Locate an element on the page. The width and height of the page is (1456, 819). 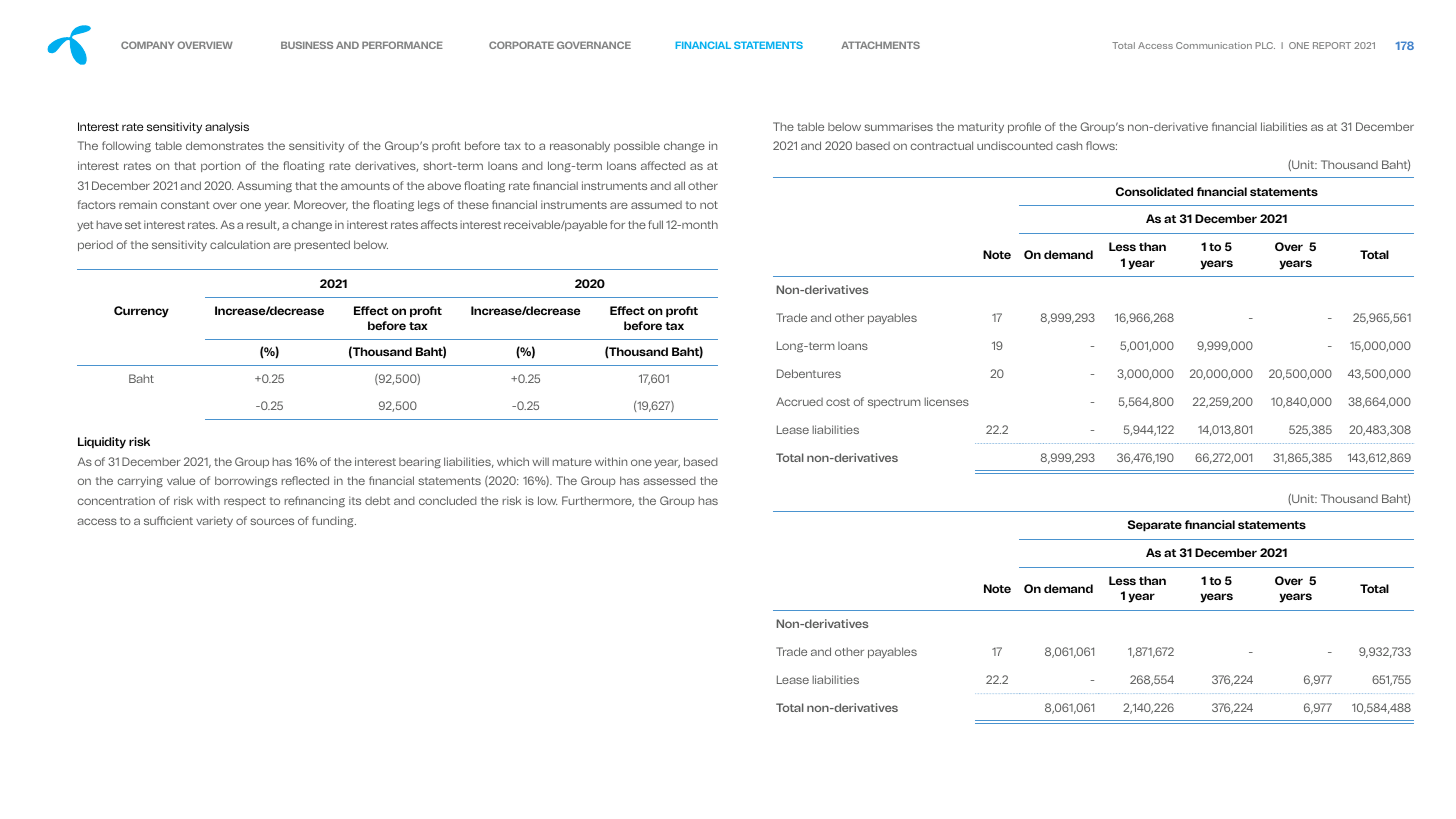
portion is located at coordinates (220, 166).
